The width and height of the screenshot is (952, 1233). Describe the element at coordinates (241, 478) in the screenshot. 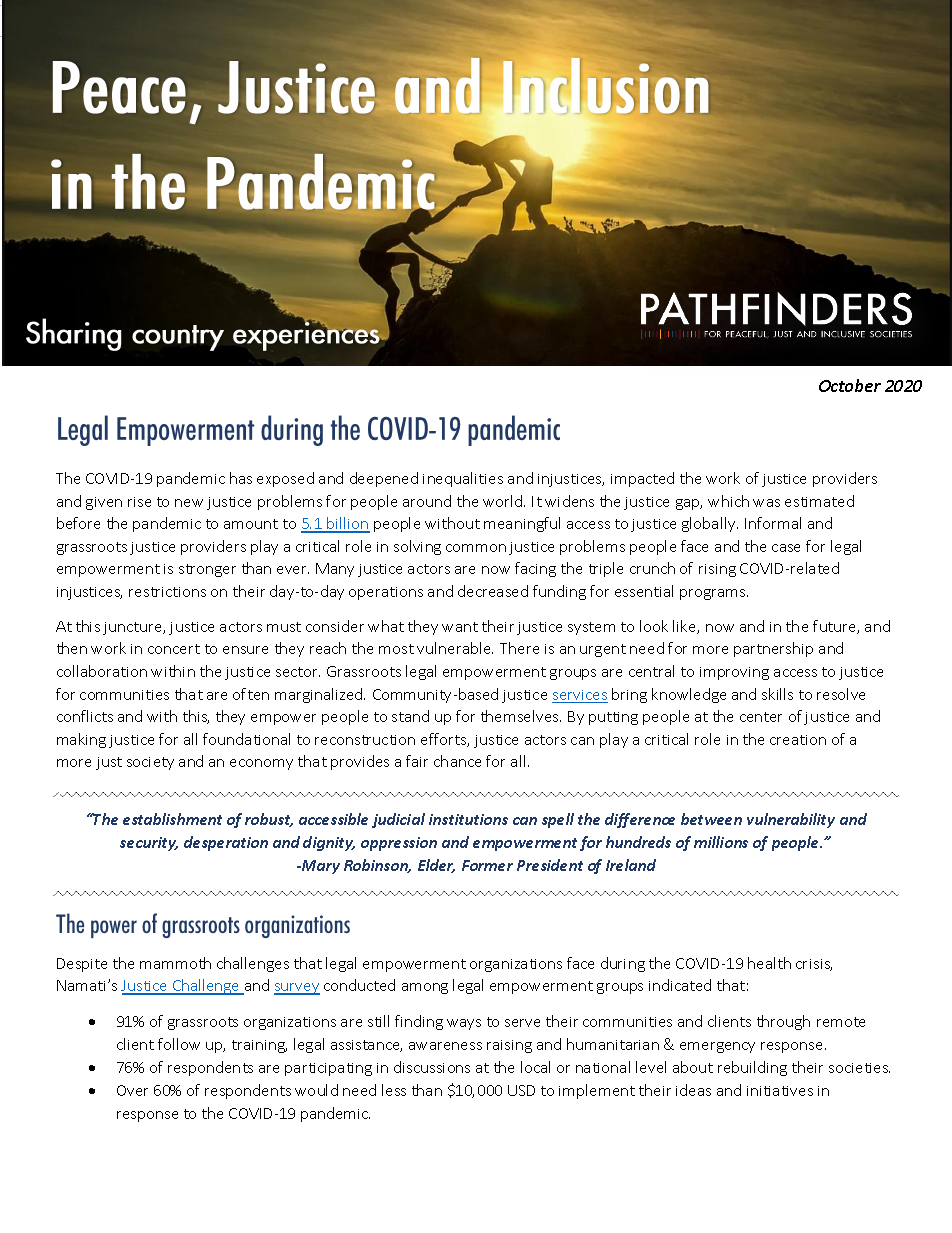

I see `has` at that location.
